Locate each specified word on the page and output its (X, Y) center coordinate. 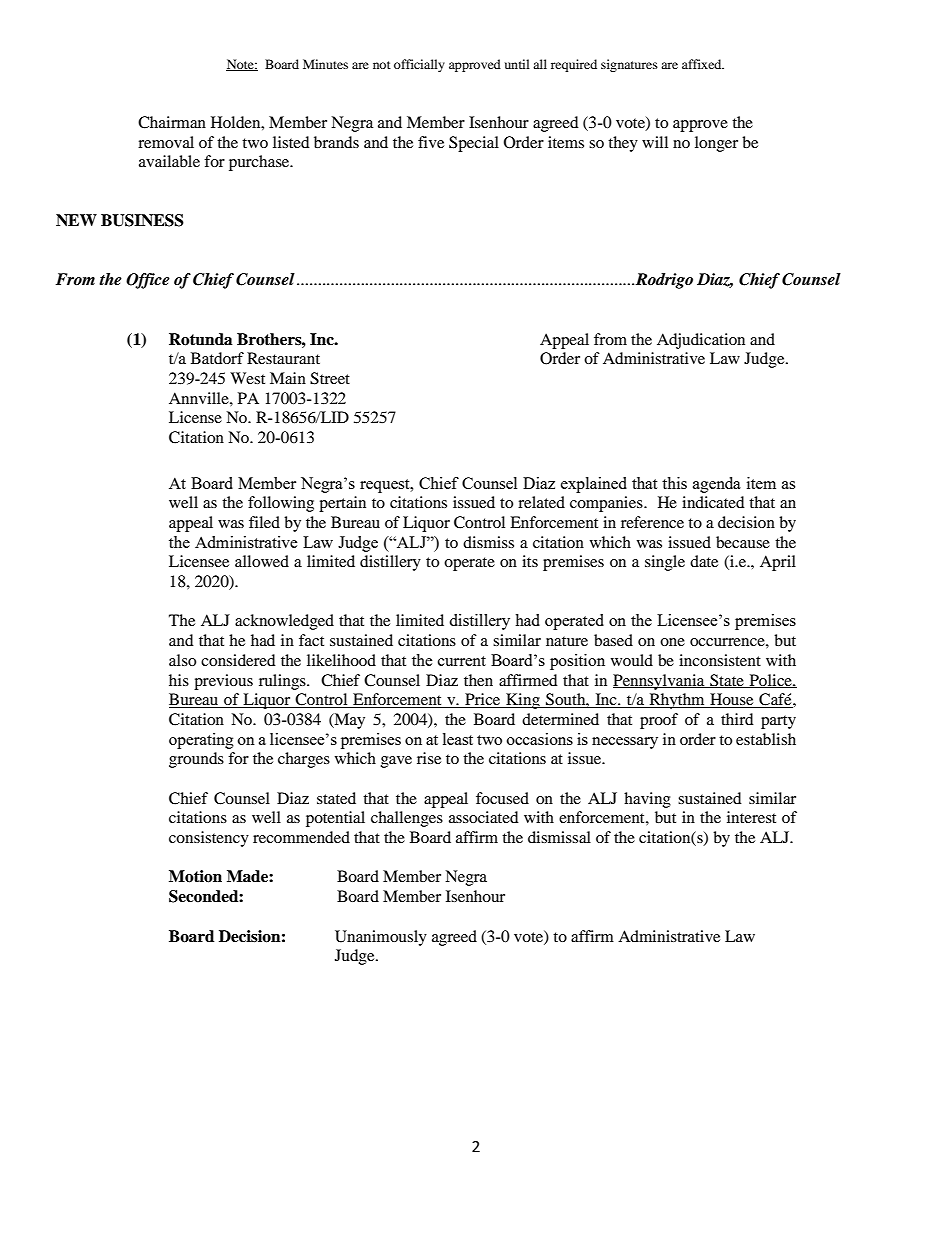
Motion (195, 876)
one (672, 642)
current (462, 661)
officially (419, 65)
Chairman (172, 122)
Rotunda (201, 339)
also (182, 660)
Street (330, 378)
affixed (703, 64)
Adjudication (701, 341)
